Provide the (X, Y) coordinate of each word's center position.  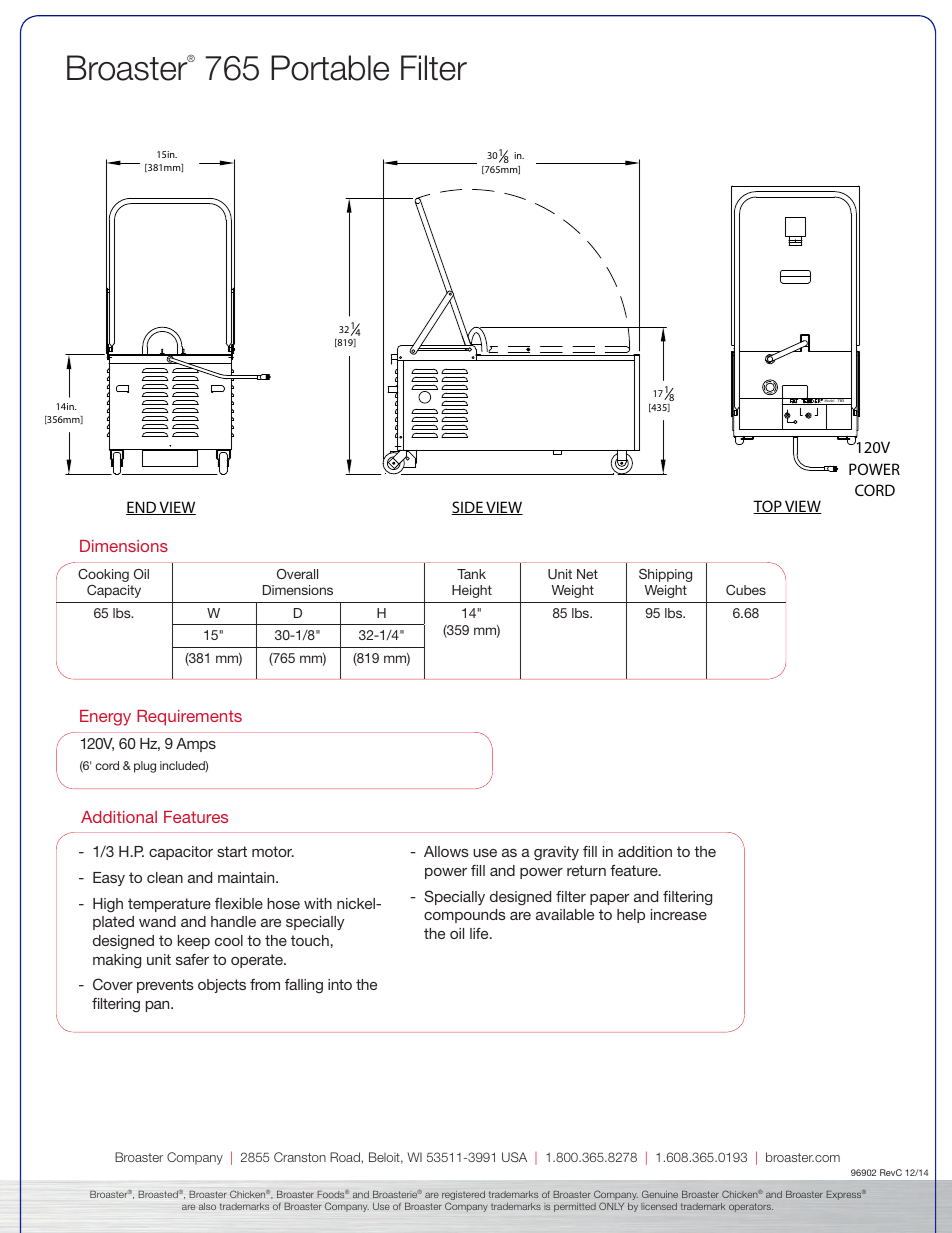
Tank (471, 574)
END (142, 508)
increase (679, 914)
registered (463, 1197)
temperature (169, 905)
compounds (465, 916)
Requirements (189, 718)
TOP (768, 507)
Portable (330, 68)
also (207, 1206)
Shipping (665, 575)
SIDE (468, 508)
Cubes (746, 590)
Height (472, 591)
